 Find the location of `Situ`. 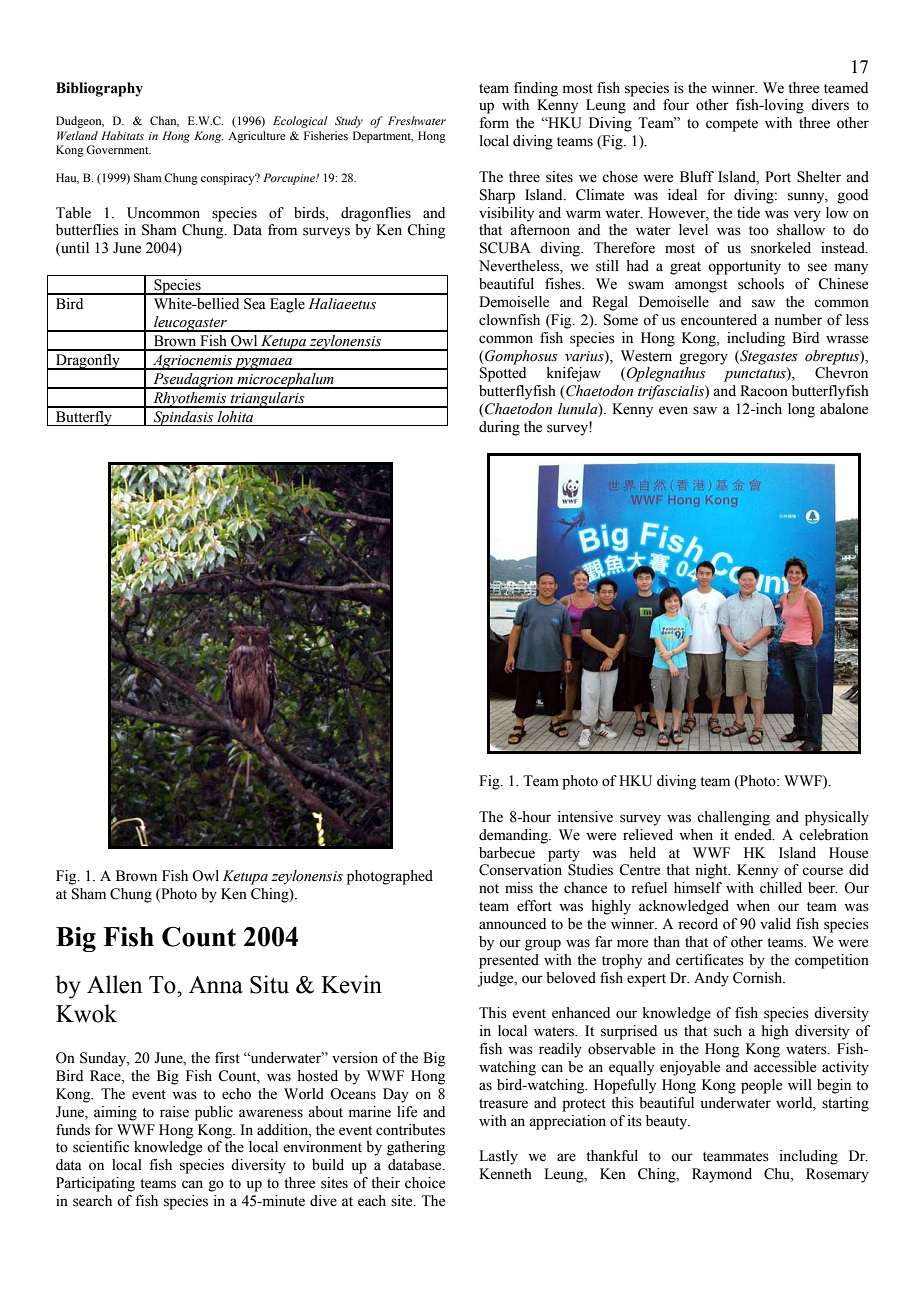

Situ is located at coordinates (269, 984).
